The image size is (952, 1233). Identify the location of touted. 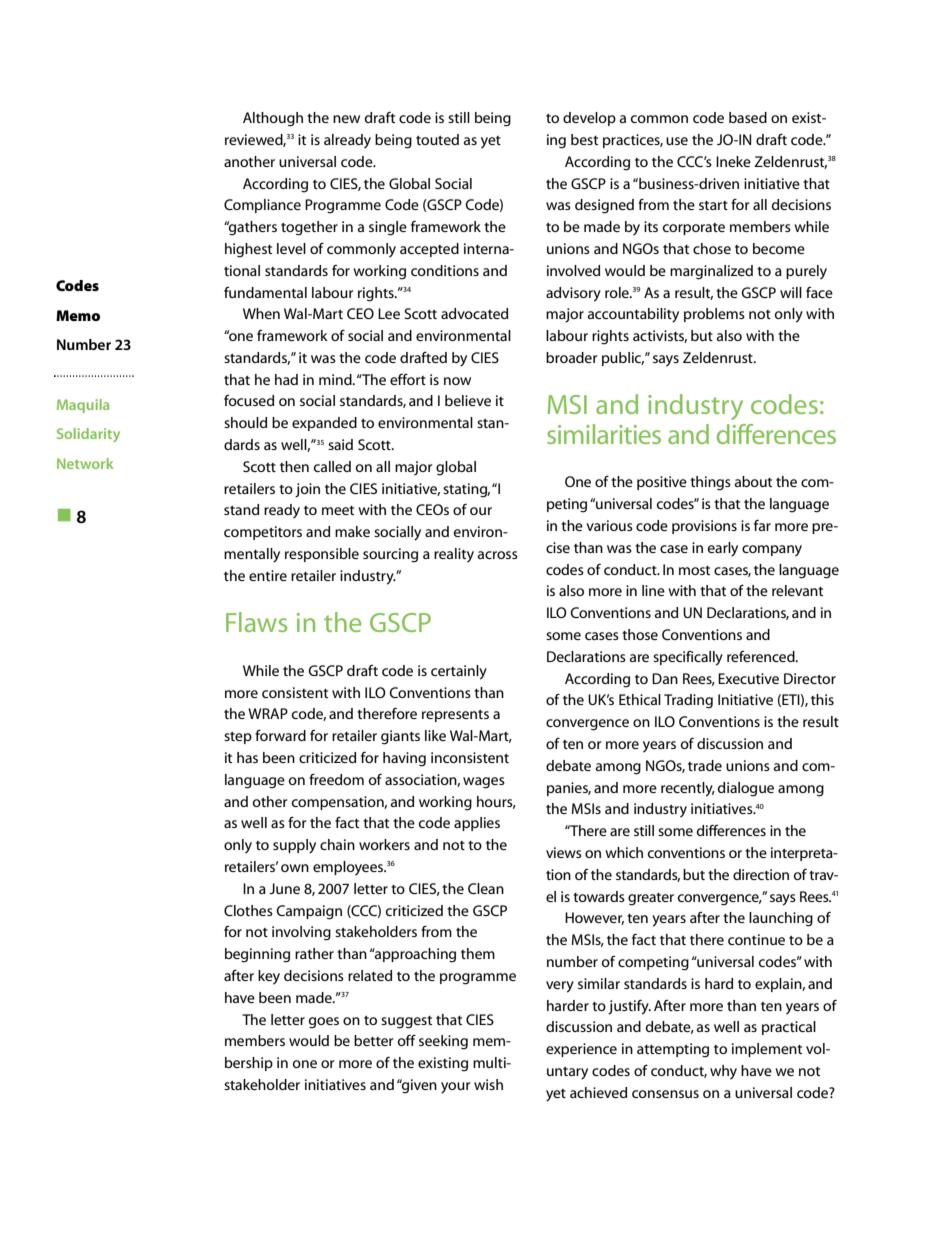
(437, 139).
